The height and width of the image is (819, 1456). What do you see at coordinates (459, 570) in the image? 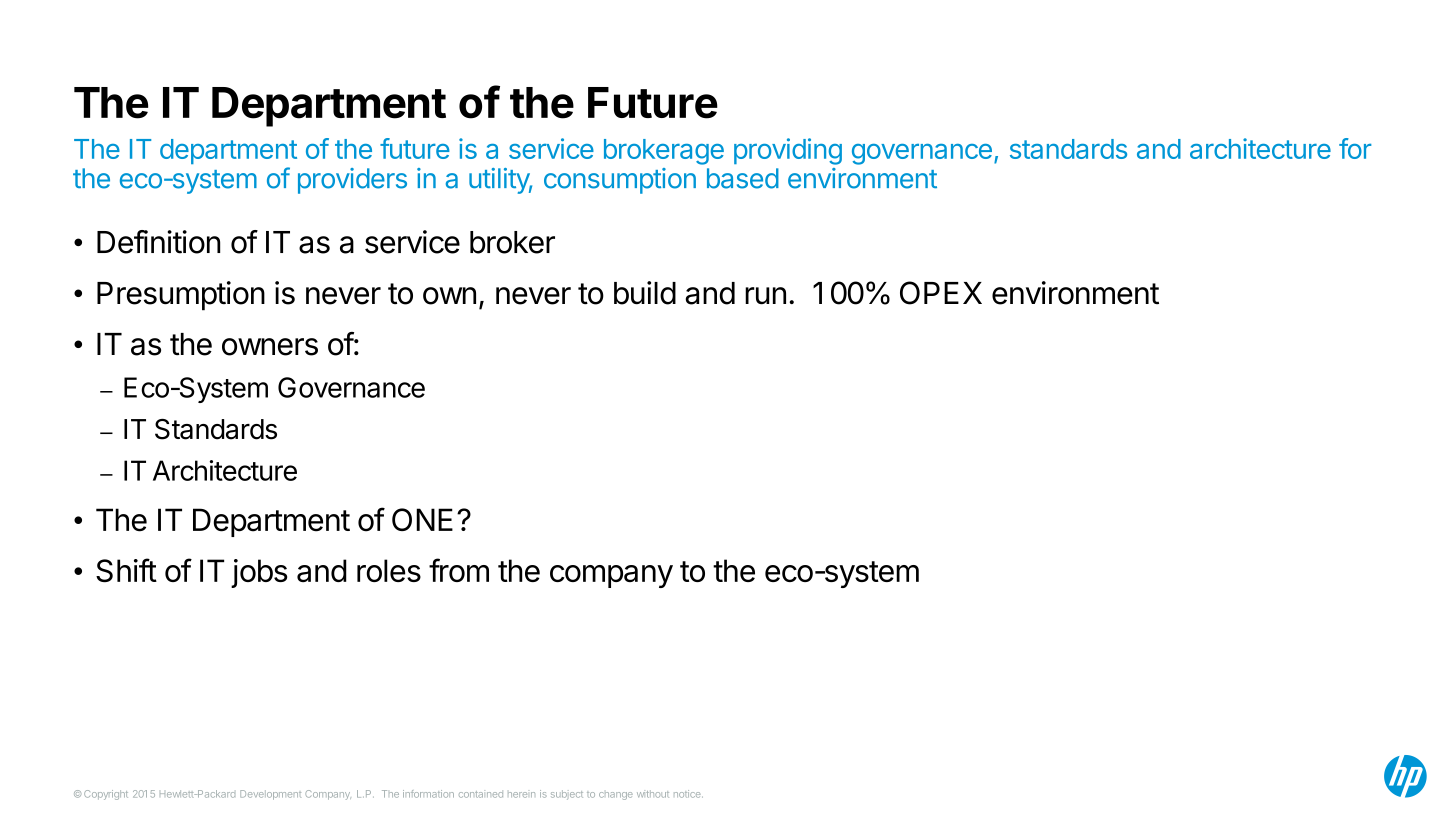
I see `from` at bounding box center [459, 570].
